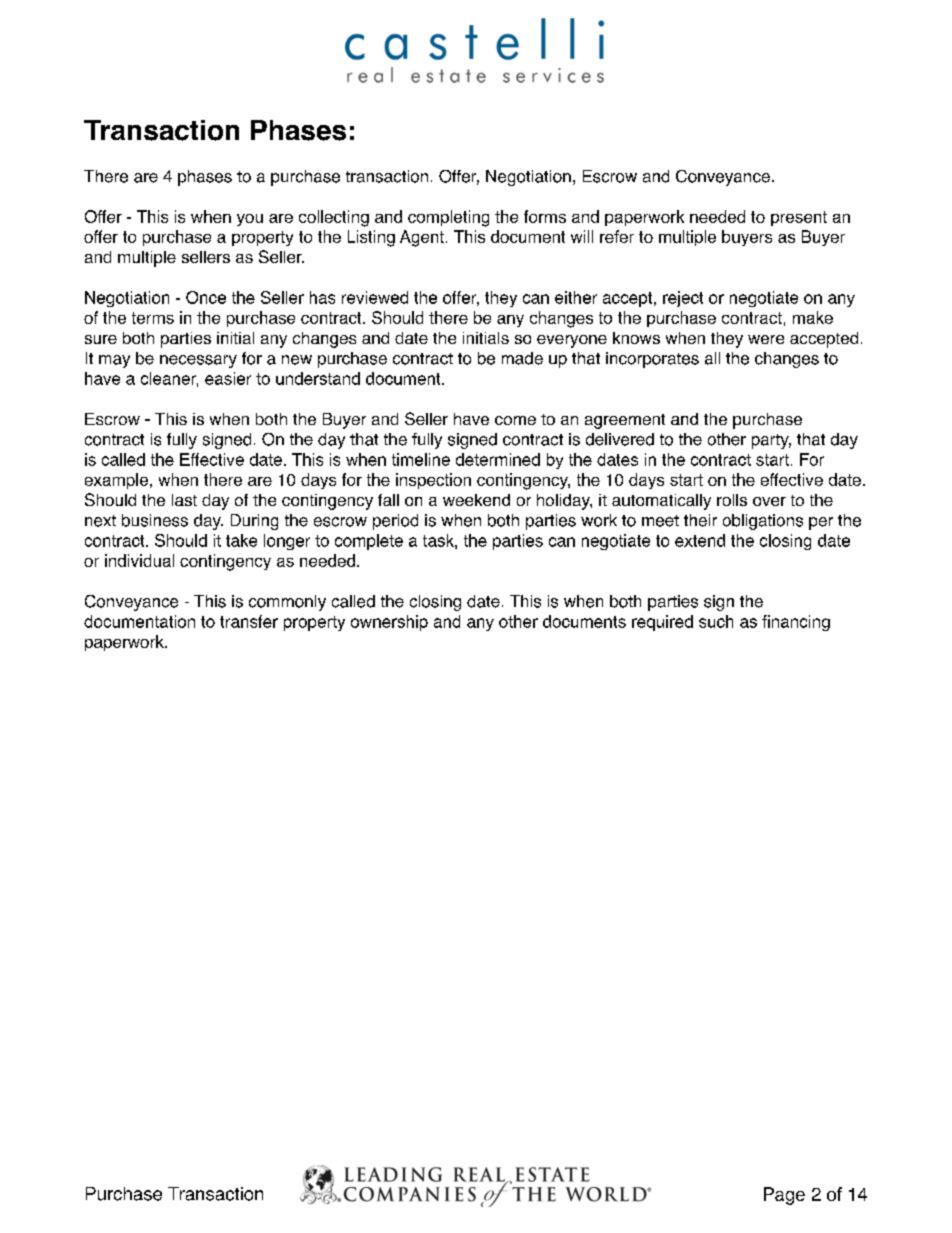  Describe the element at coordinates (250, 220) in the page. I see `you` at that location.
